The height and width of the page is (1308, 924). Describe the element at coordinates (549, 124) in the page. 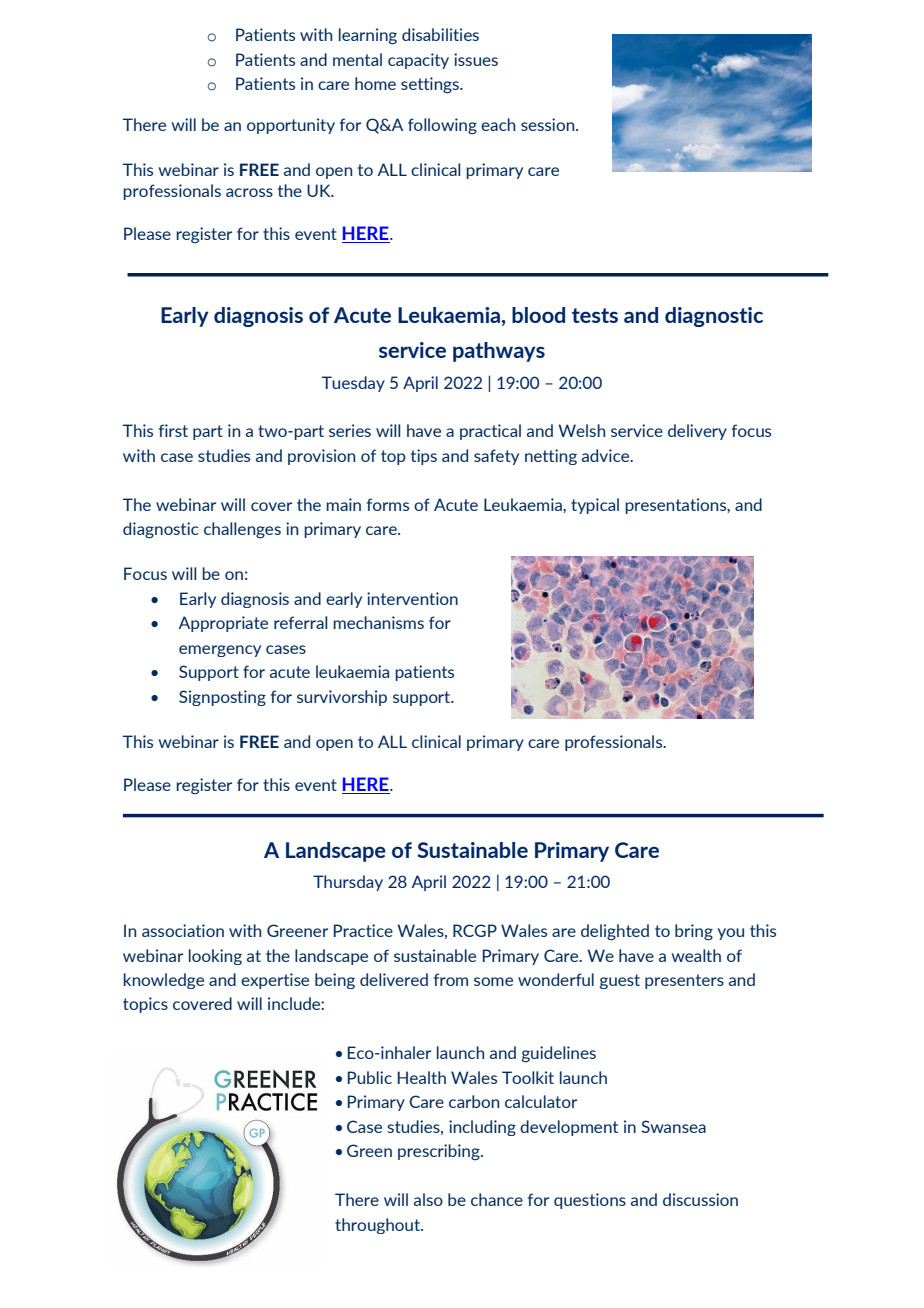

I see `session` at that location.
